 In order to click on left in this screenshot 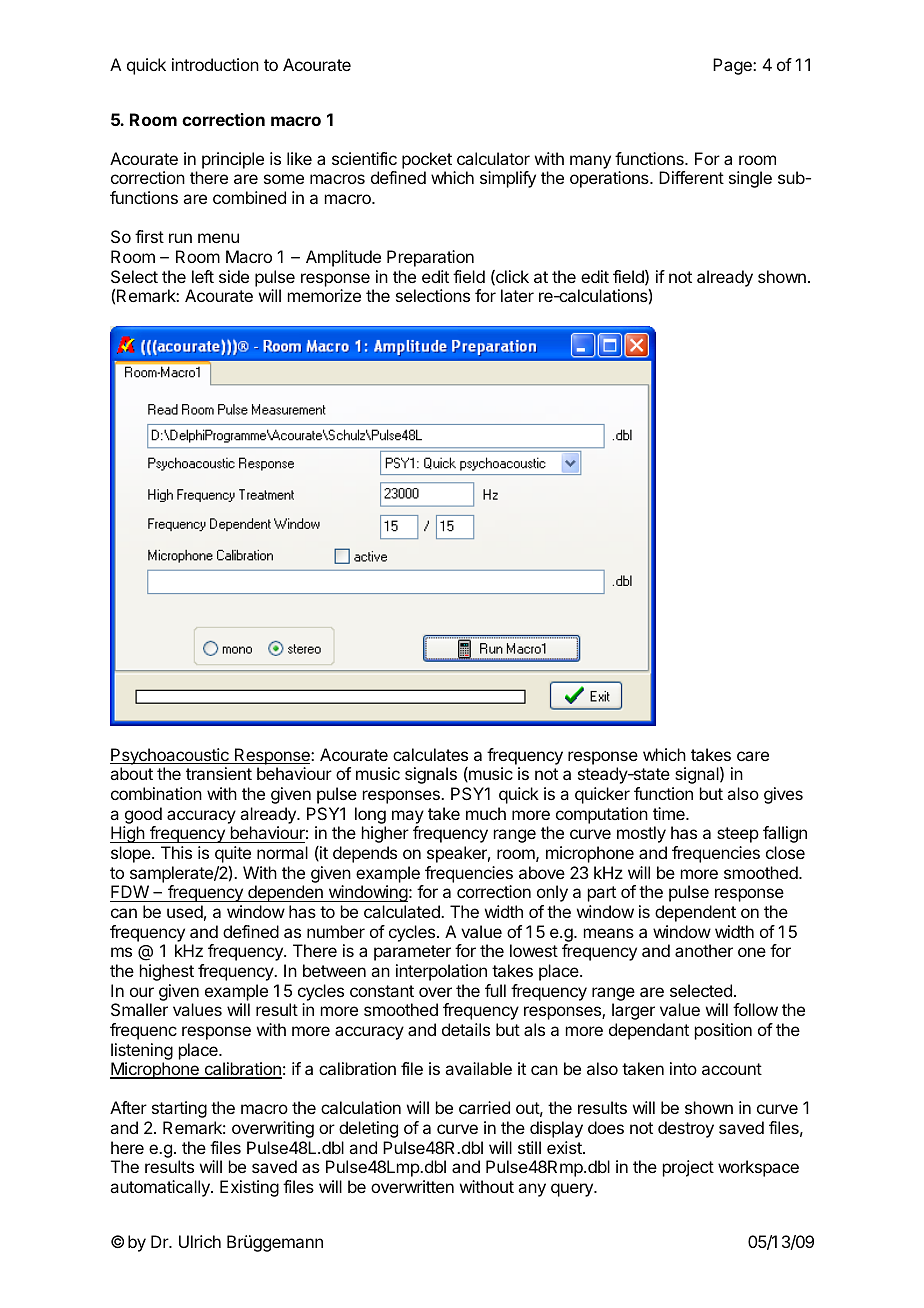, I will do `click(203, 276)`.
